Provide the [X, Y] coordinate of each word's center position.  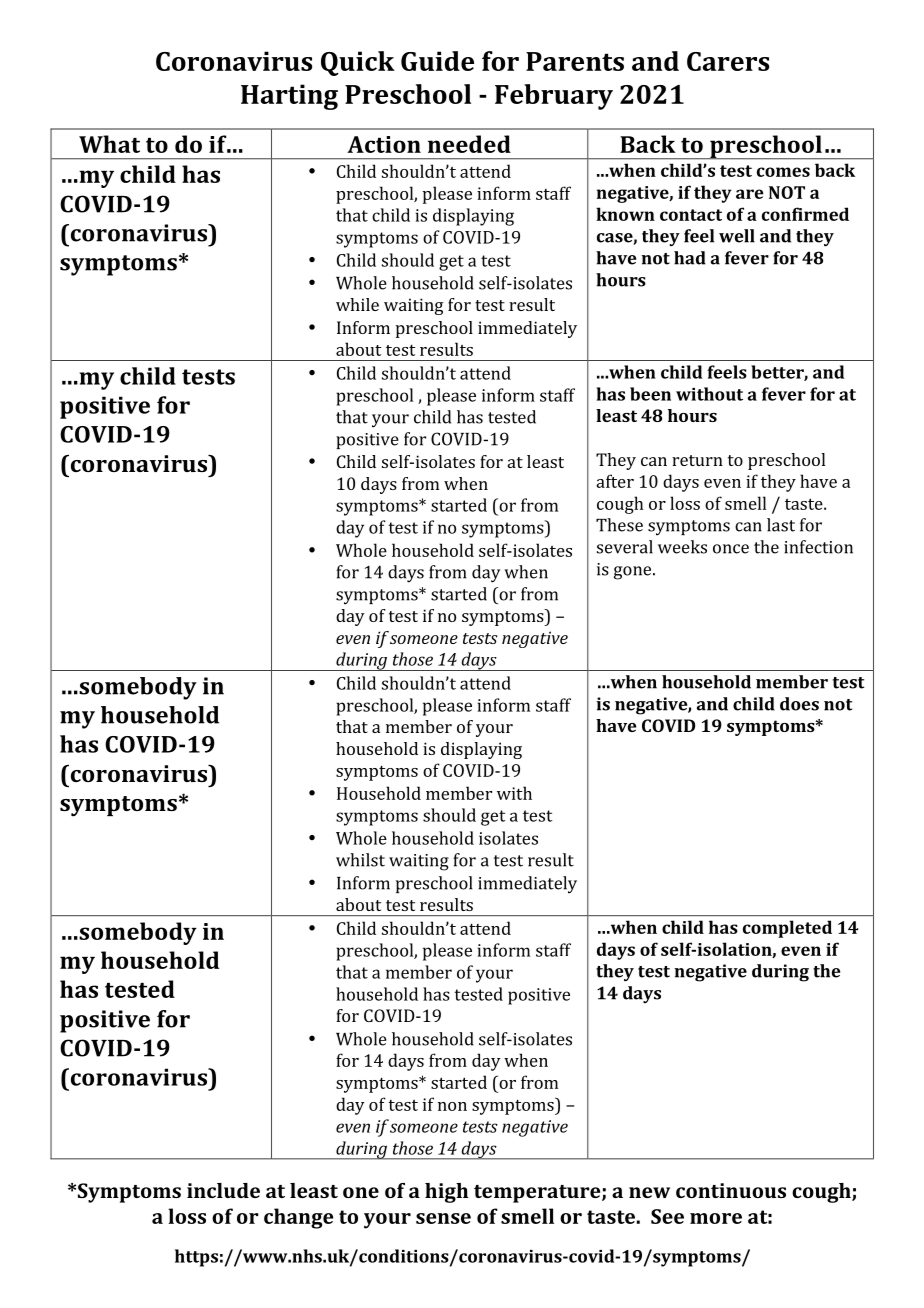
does [799, 704]
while [357, 304]
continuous [731, 1190]
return [697, 460]
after [615, 481]
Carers [728, 61]
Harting [289, 97]
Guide [437, 61]
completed [787, 929]
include [223, 1190]
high [446, 1193]
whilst [360, 860]
